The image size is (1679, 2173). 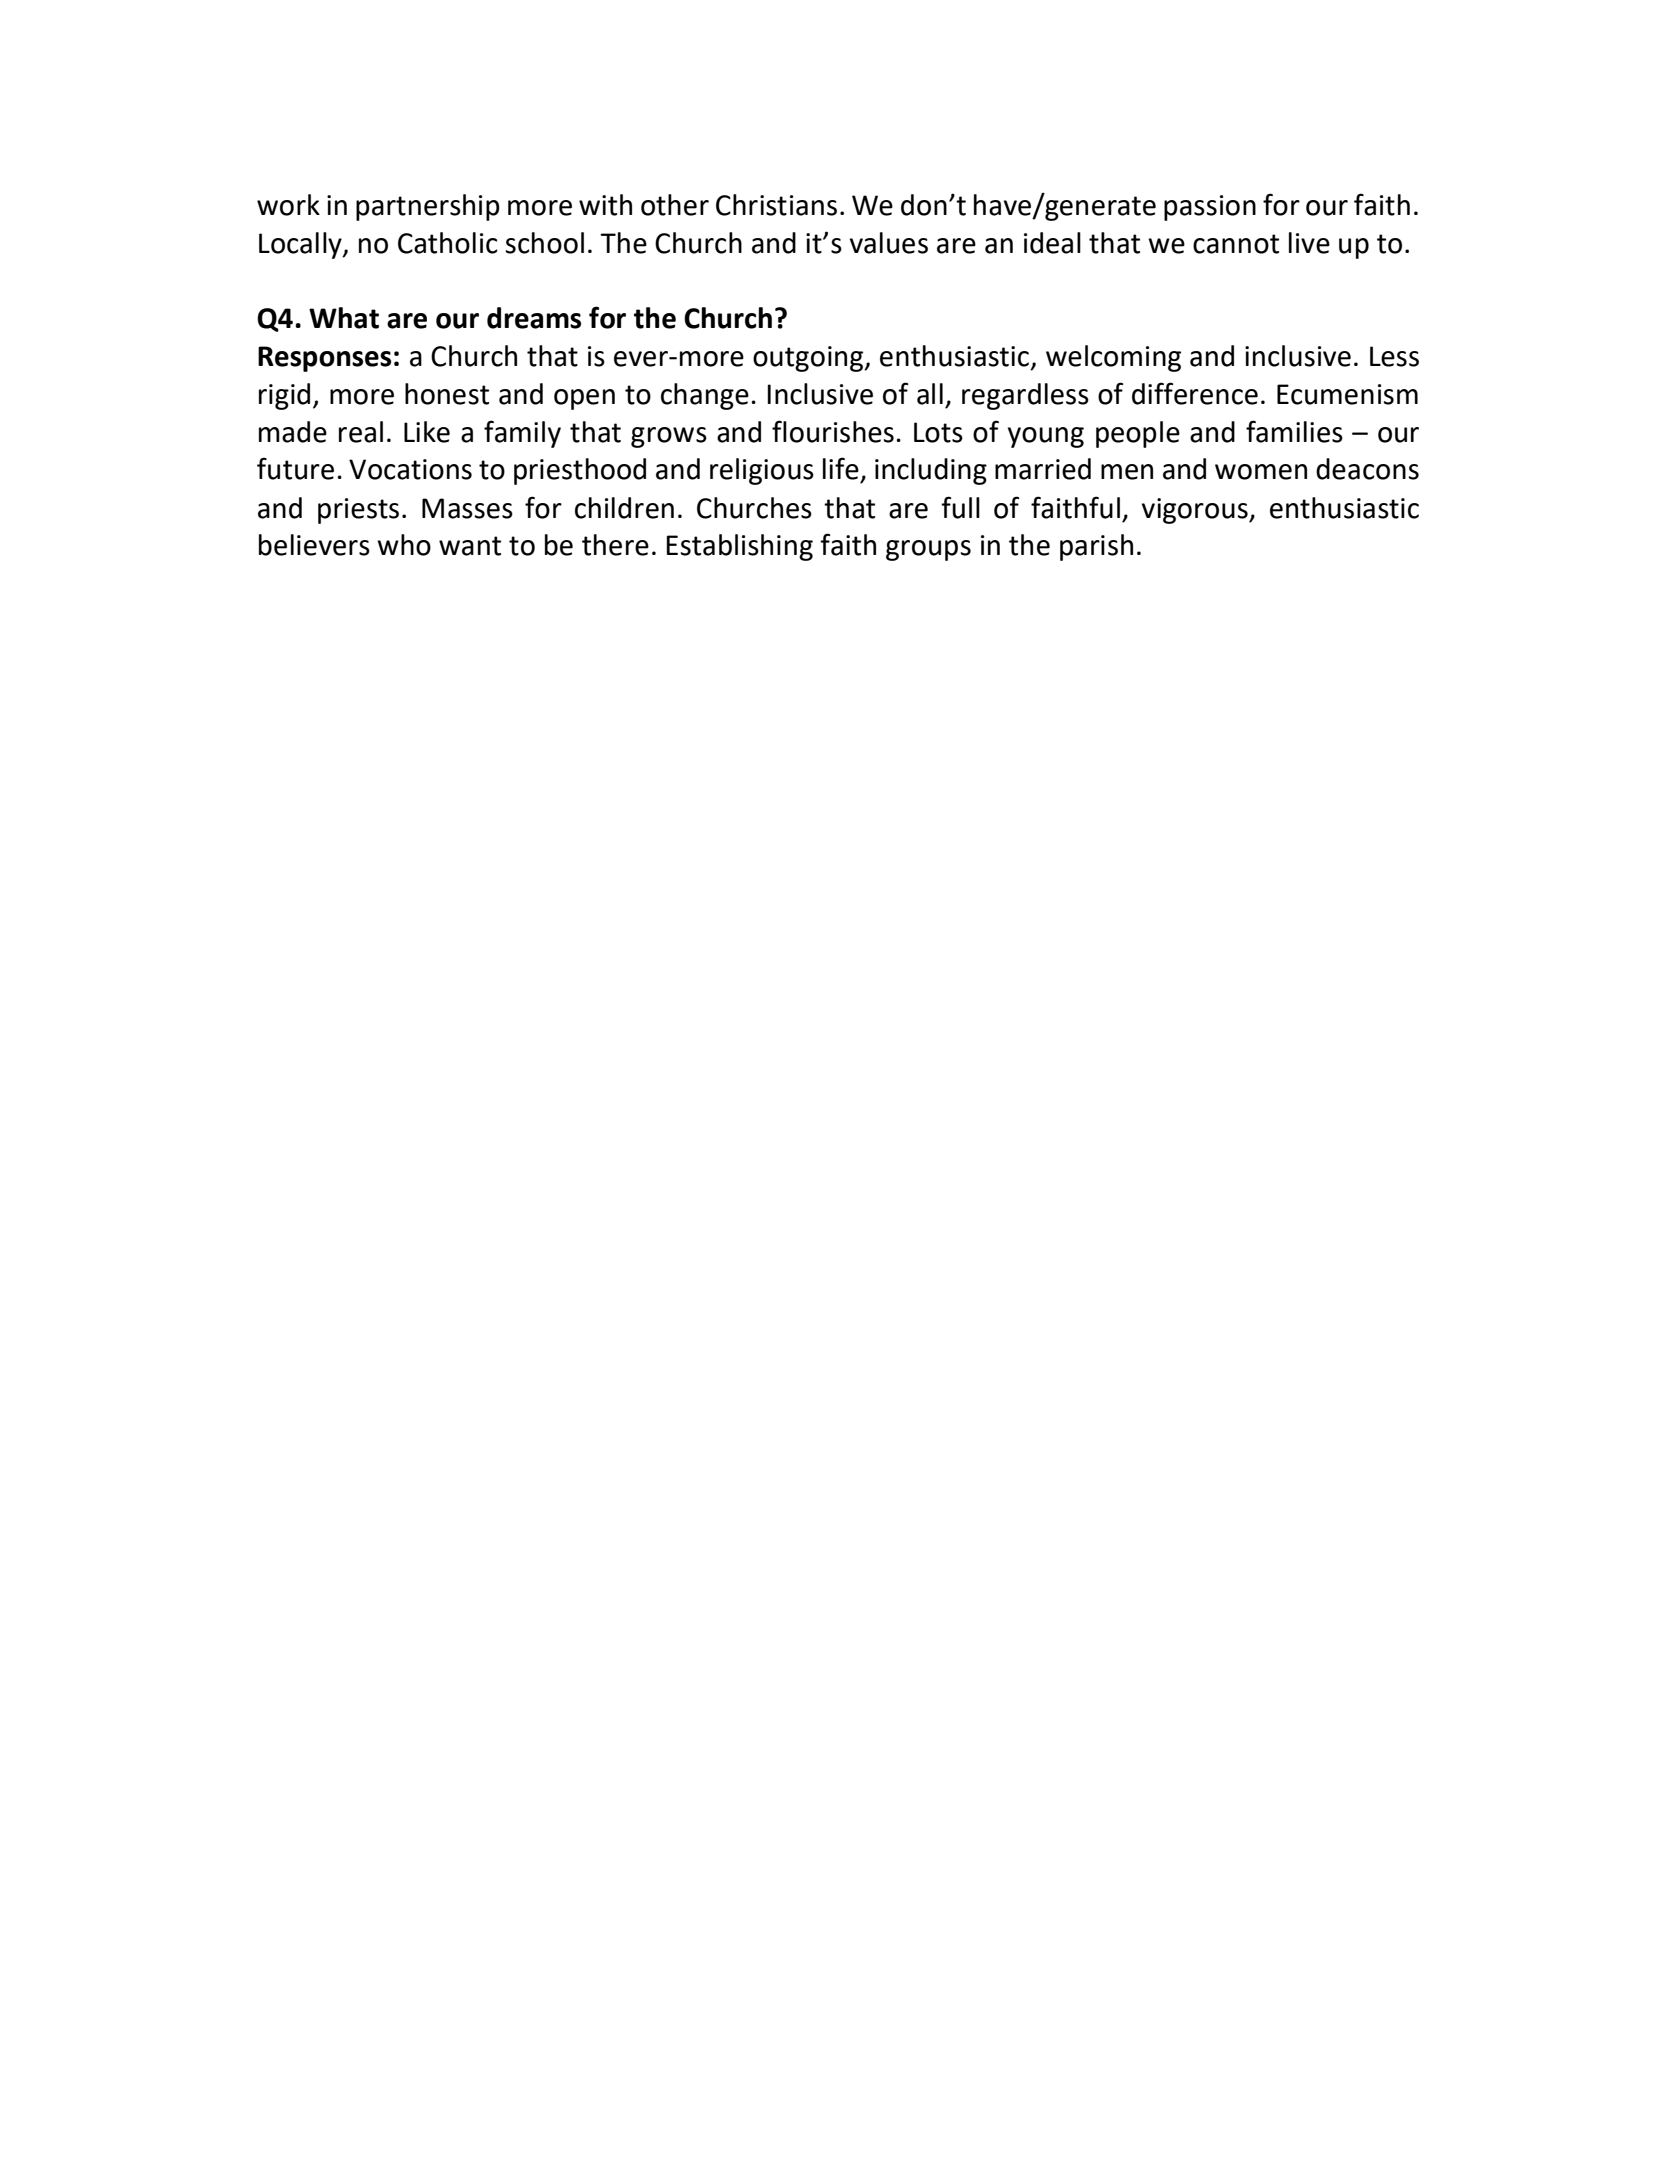 I want to click on Establishing, so click(x=739, y=547).
